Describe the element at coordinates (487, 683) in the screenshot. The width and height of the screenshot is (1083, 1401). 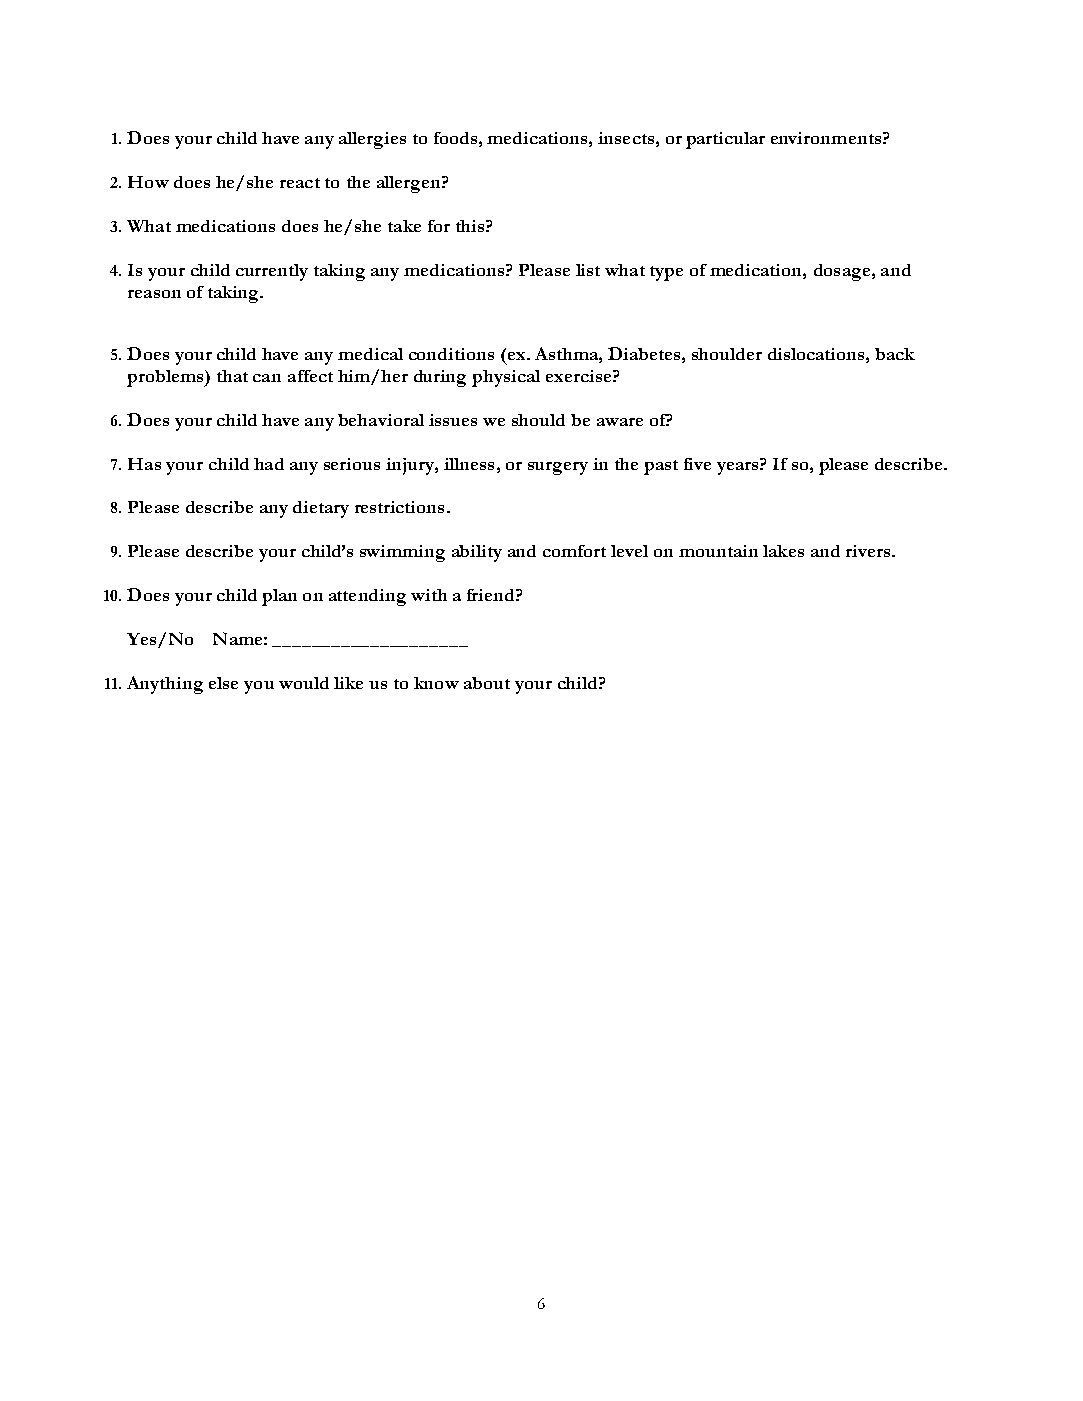
I see `about` at that location.
